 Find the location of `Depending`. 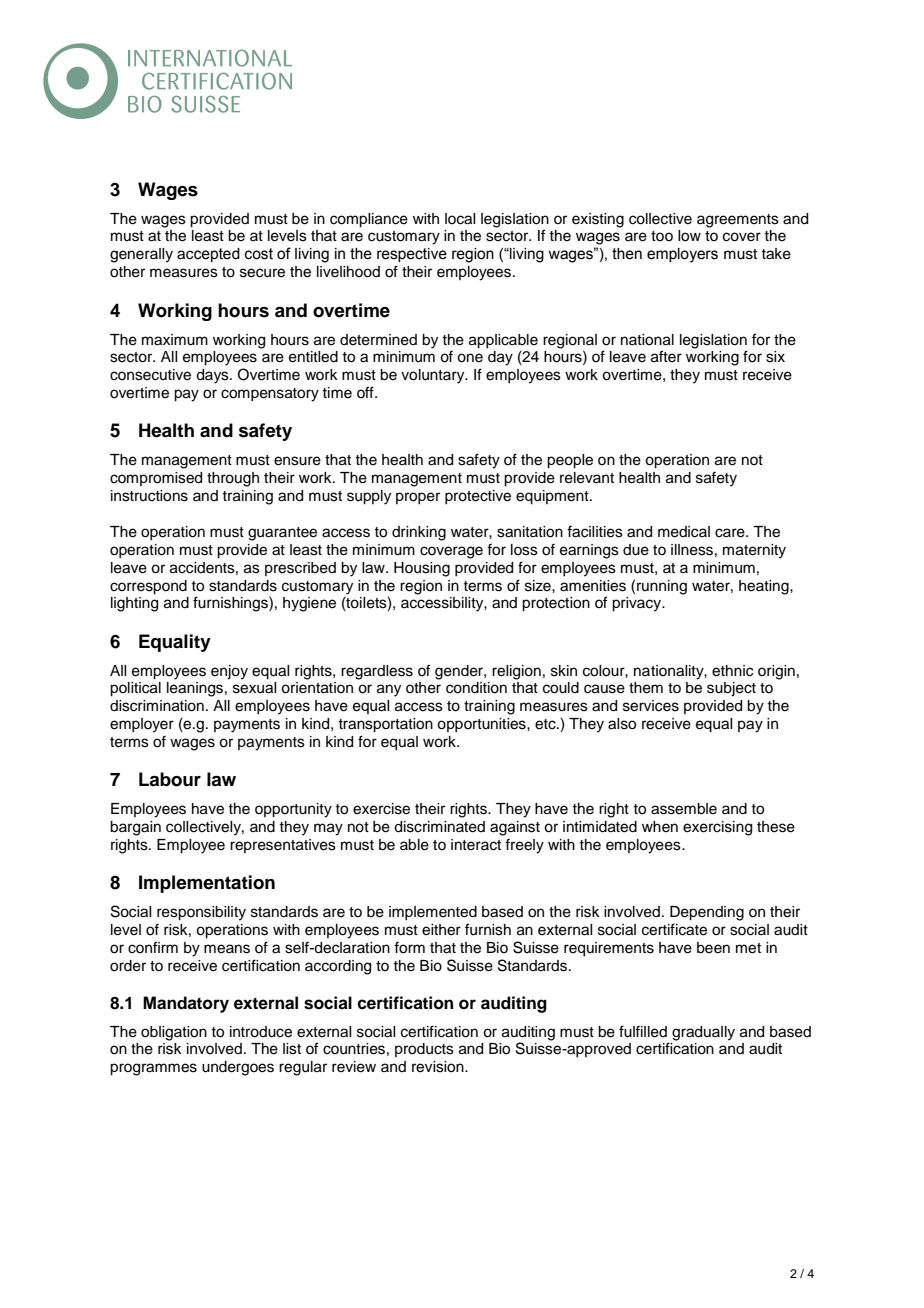

Depending is located at coordinates (707, 913).
